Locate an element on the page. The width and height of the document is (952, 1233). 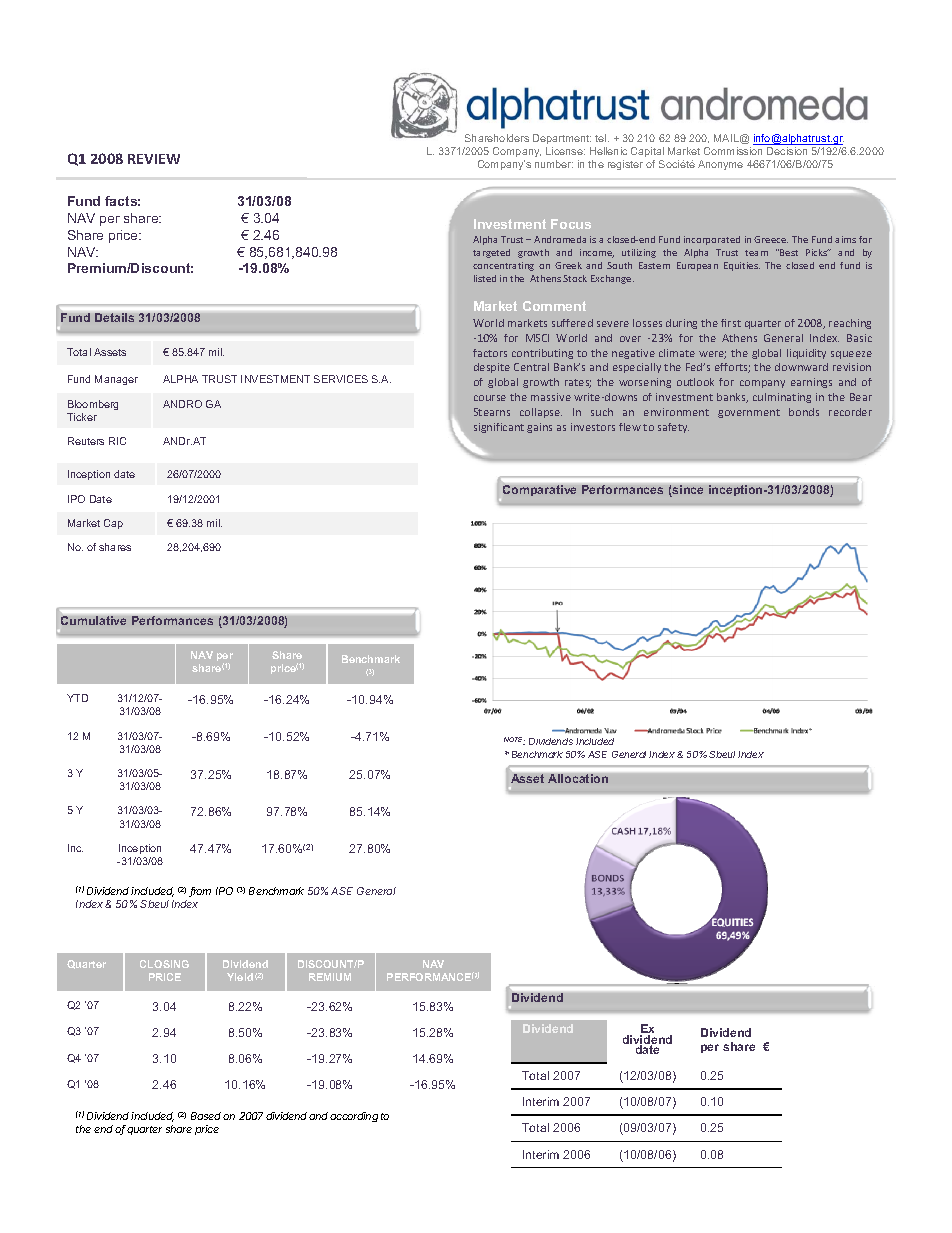
Based is located at coordinates (207, 1116).
